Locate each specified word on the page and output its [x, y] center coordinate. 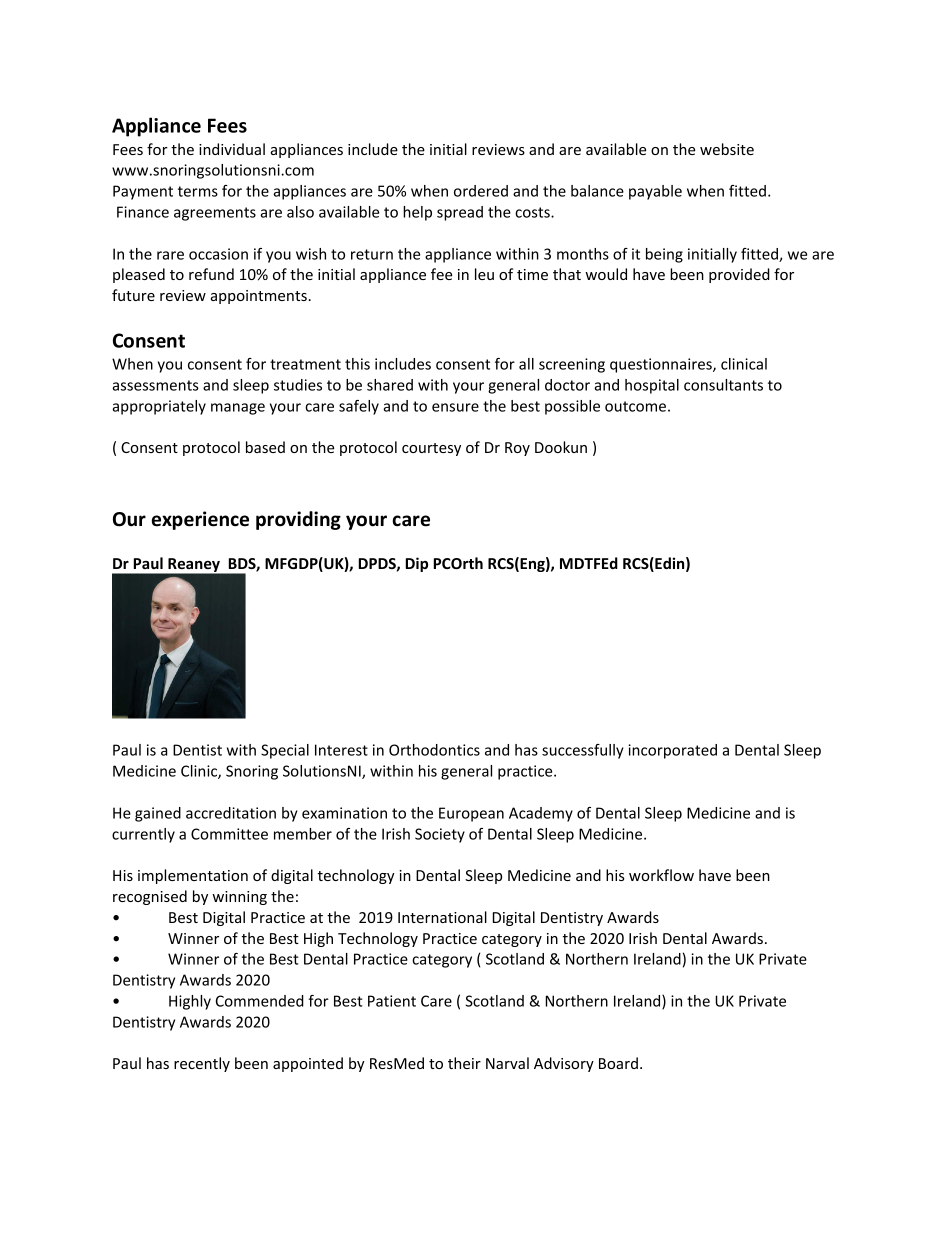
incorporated [672, 751]
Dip [416, 564]
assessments [155, 385]
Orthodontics [434, 750]
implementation [193, 876]
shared [390, 385]
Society [440, 835]
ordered [481, 191]
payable [655, 192]
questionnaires [662, 365]
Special [285, 751]
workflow [661, 875]
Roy [517, 449]
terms [198, 191]
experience [200, 520]
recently [202, 1064]
